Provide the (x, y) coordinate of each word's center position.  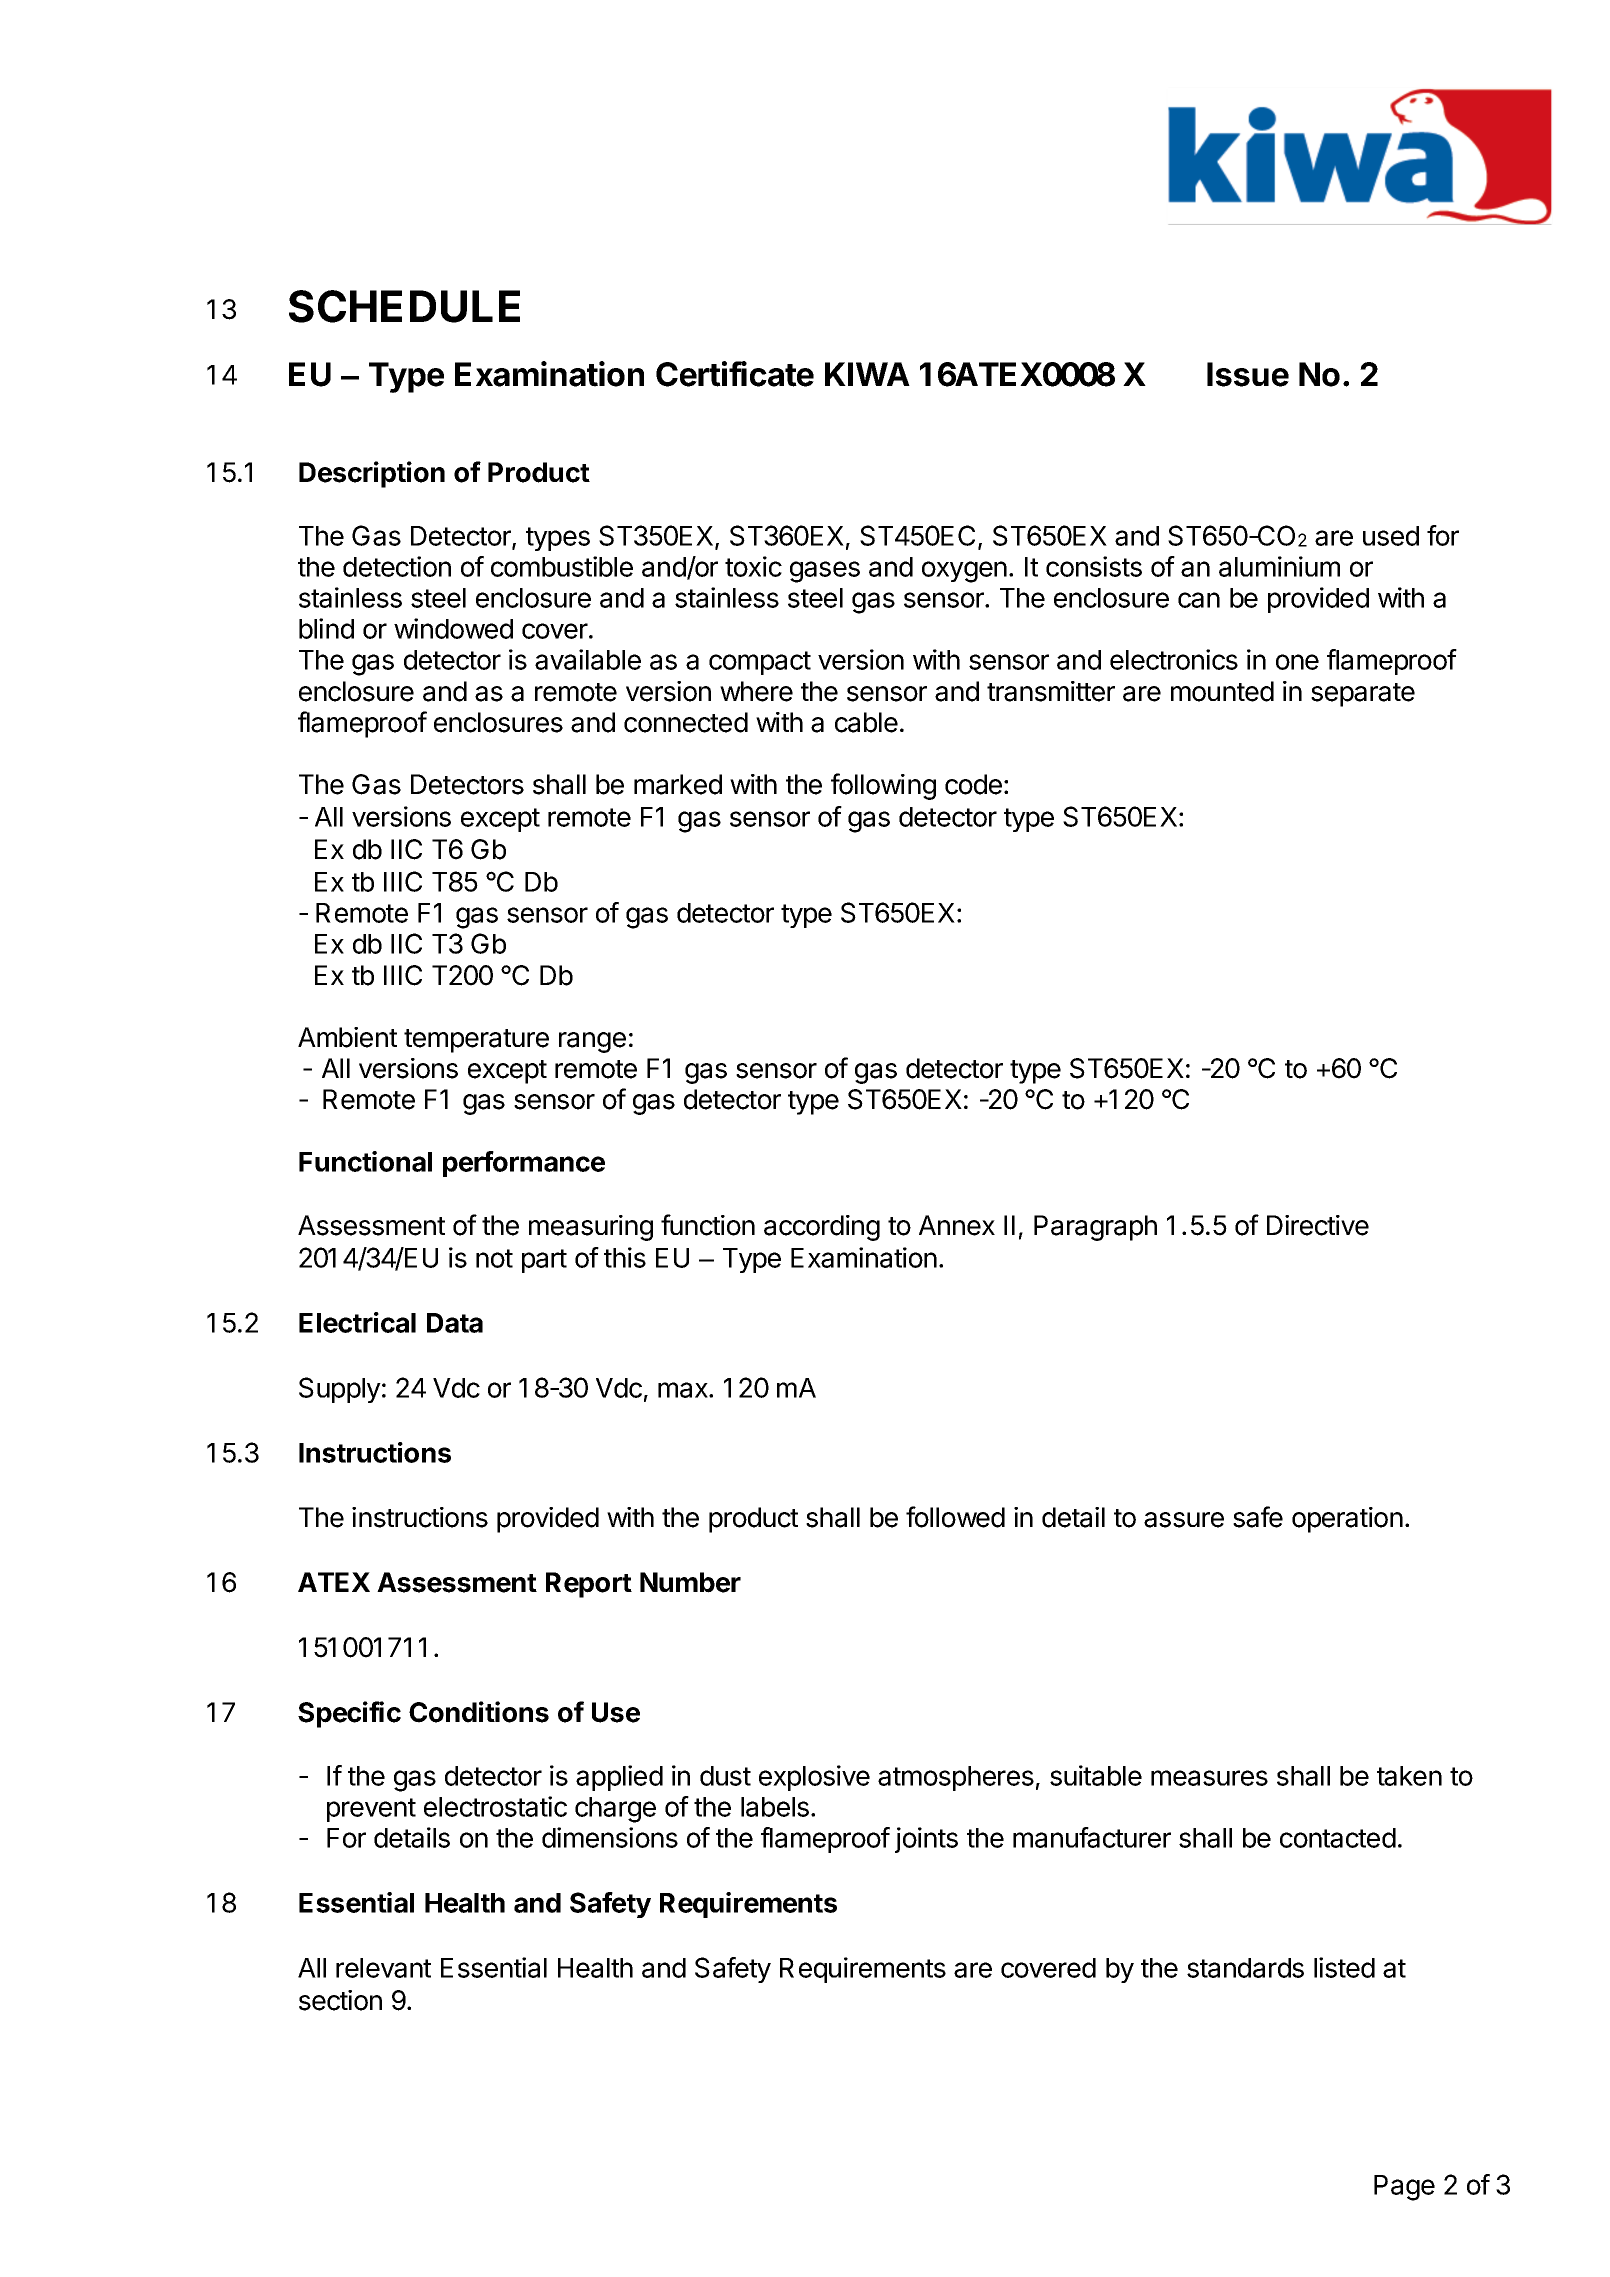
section (340, 2000)
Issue (1248, 374)
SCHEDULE (404, 306)
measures (1209, 1778)
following (883, 786)
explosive (814, 1778)
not (494, 1258)
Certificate (735, 374)
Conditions (479, 1712)
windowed (453, 628)
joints (926, 1840)
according (822, 1228)
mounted (1222, 691)
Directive (1318, 1225)
